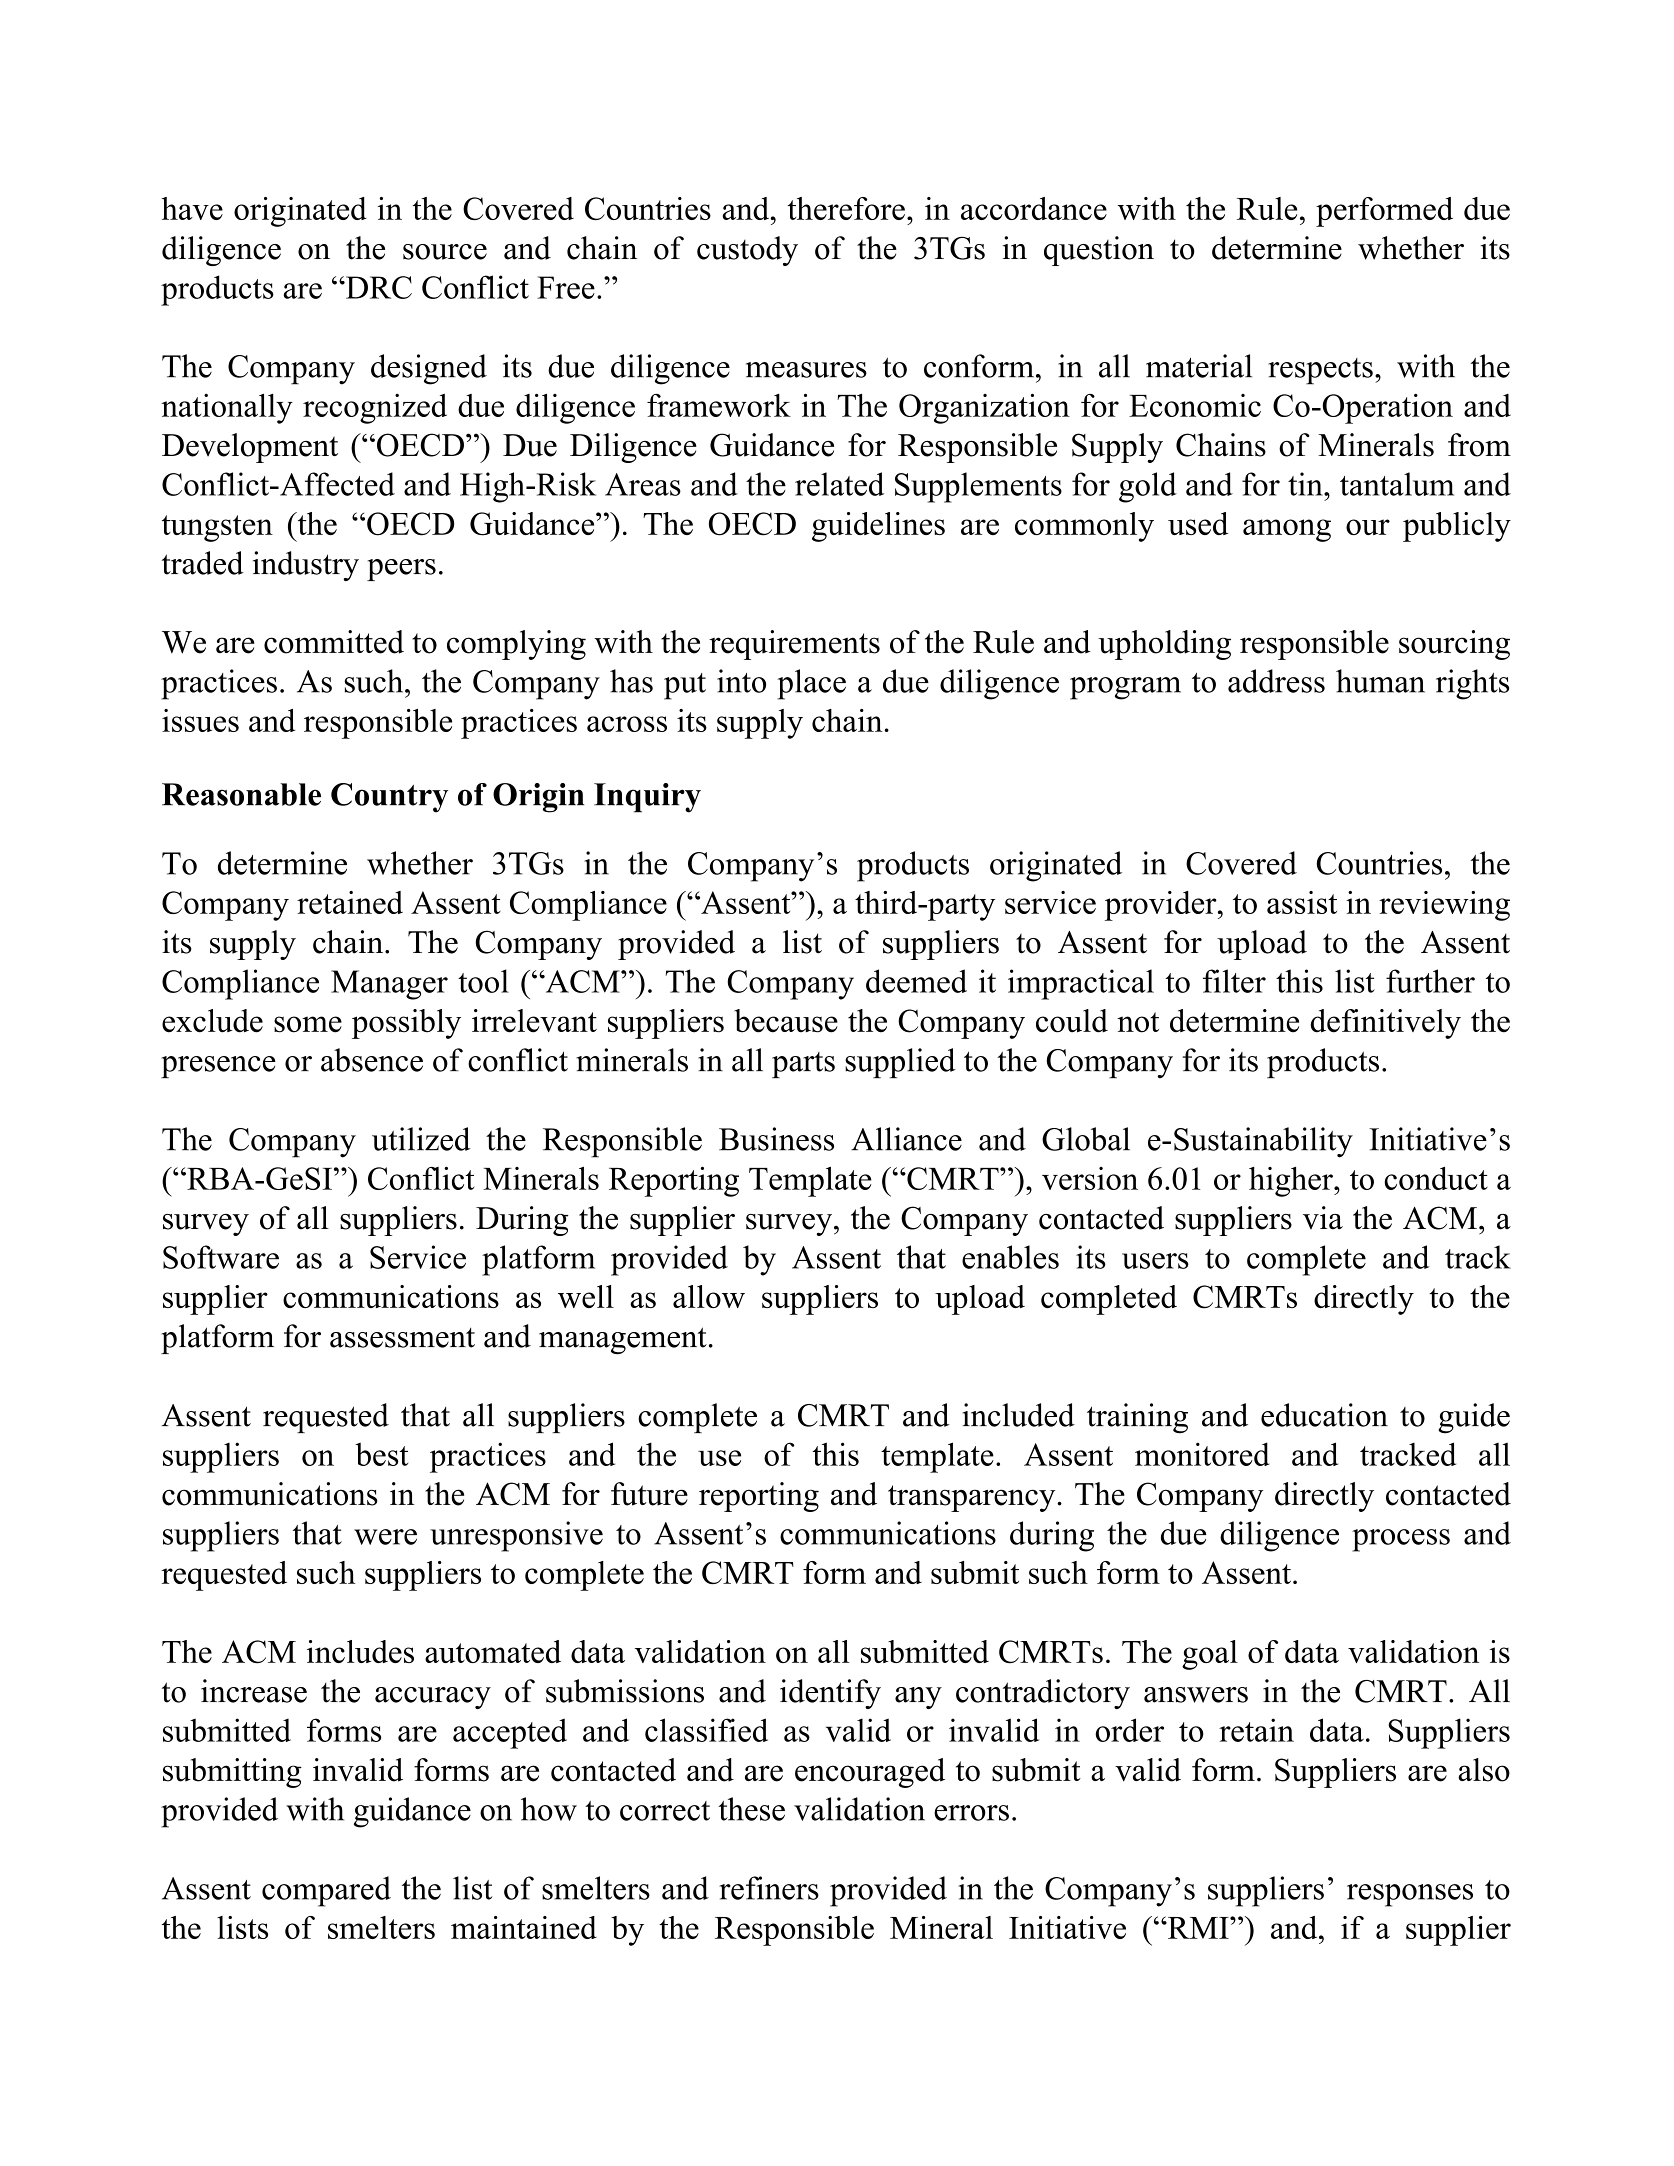  Describe the element at coordinates (1320, 371) in the document. I see `respects` at that location.
